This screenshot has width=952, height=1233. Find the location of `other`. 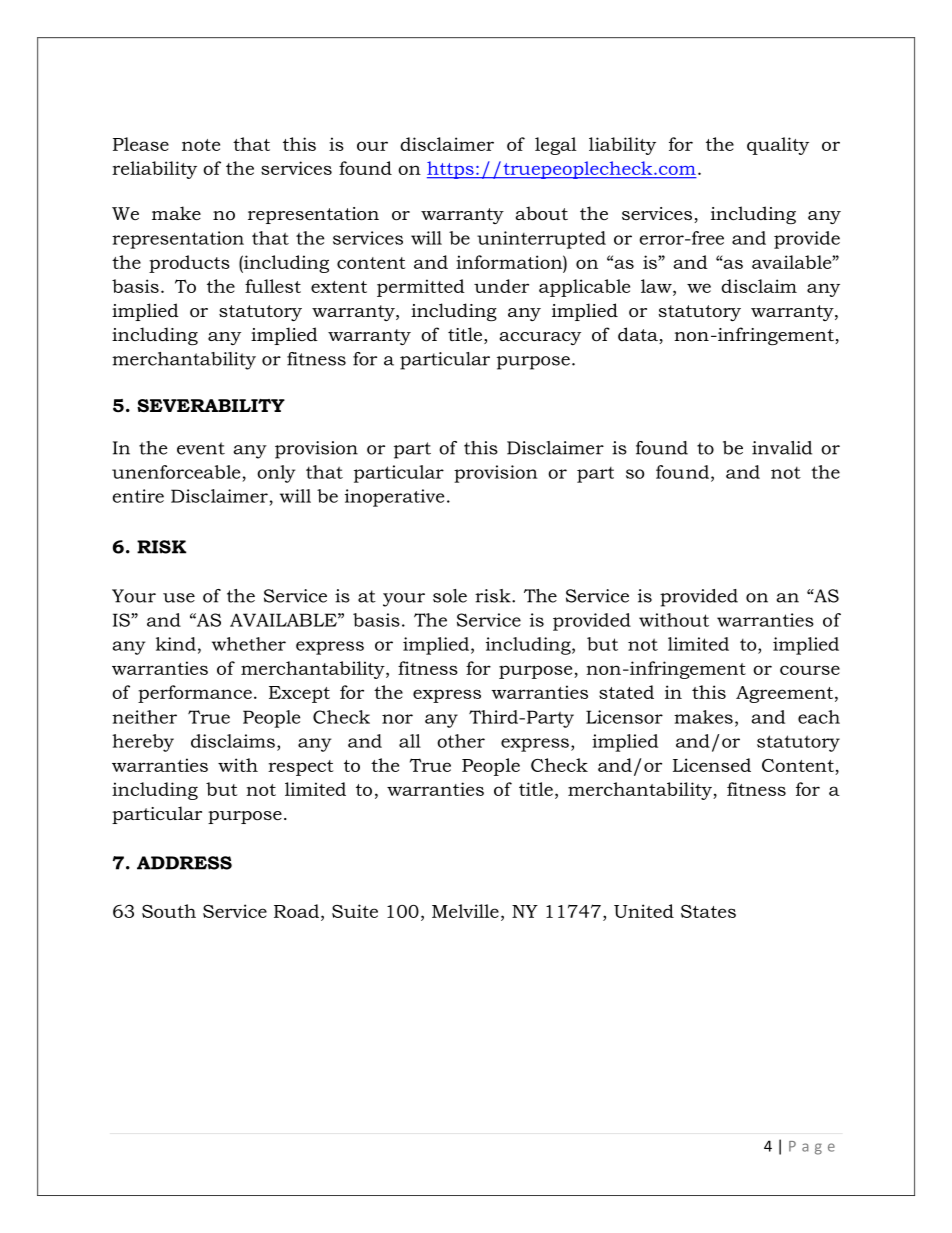

other is located at coordinates (461, 741).
